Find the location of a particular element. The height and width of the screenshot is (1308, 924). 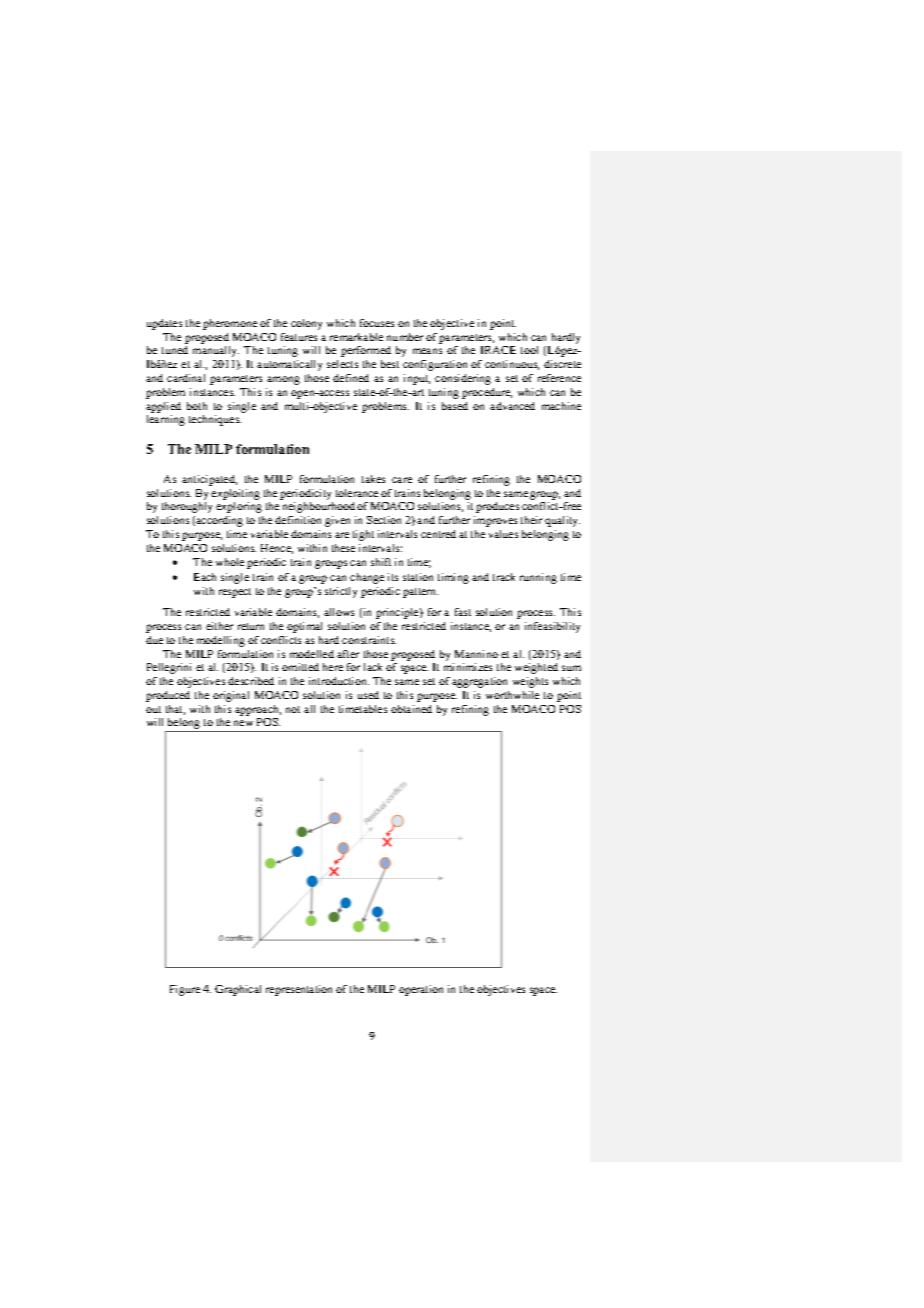

remarkable is located at coordinates (356, 337).
